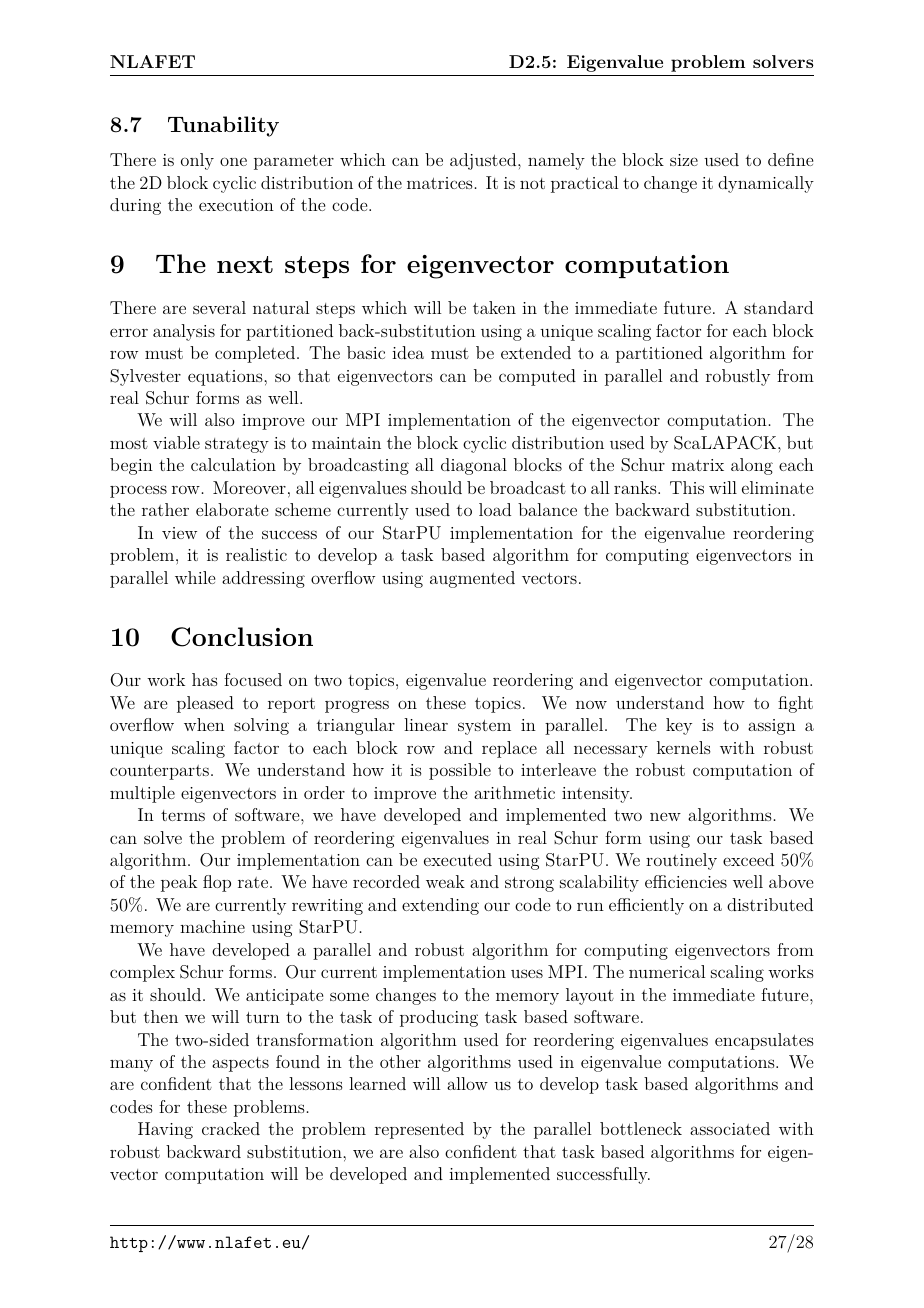 Image resolution: width=924 pixels, height=1308 pixels. What do you see at coordinates (467, 1083) in the document?
I see `allow` at bounding box center [467, 1083].
